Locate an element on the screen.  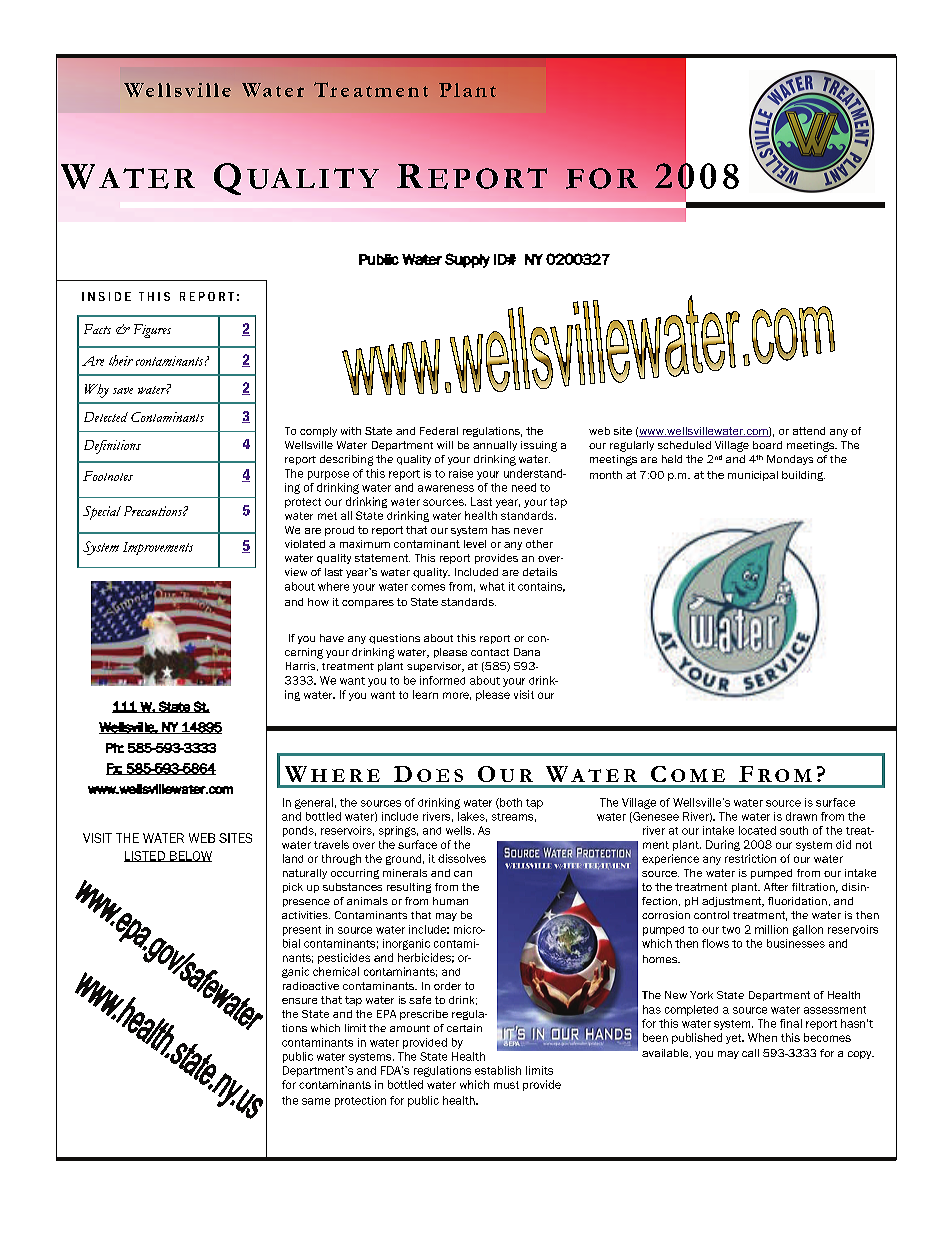
After is located at coordinates (776, 887).
